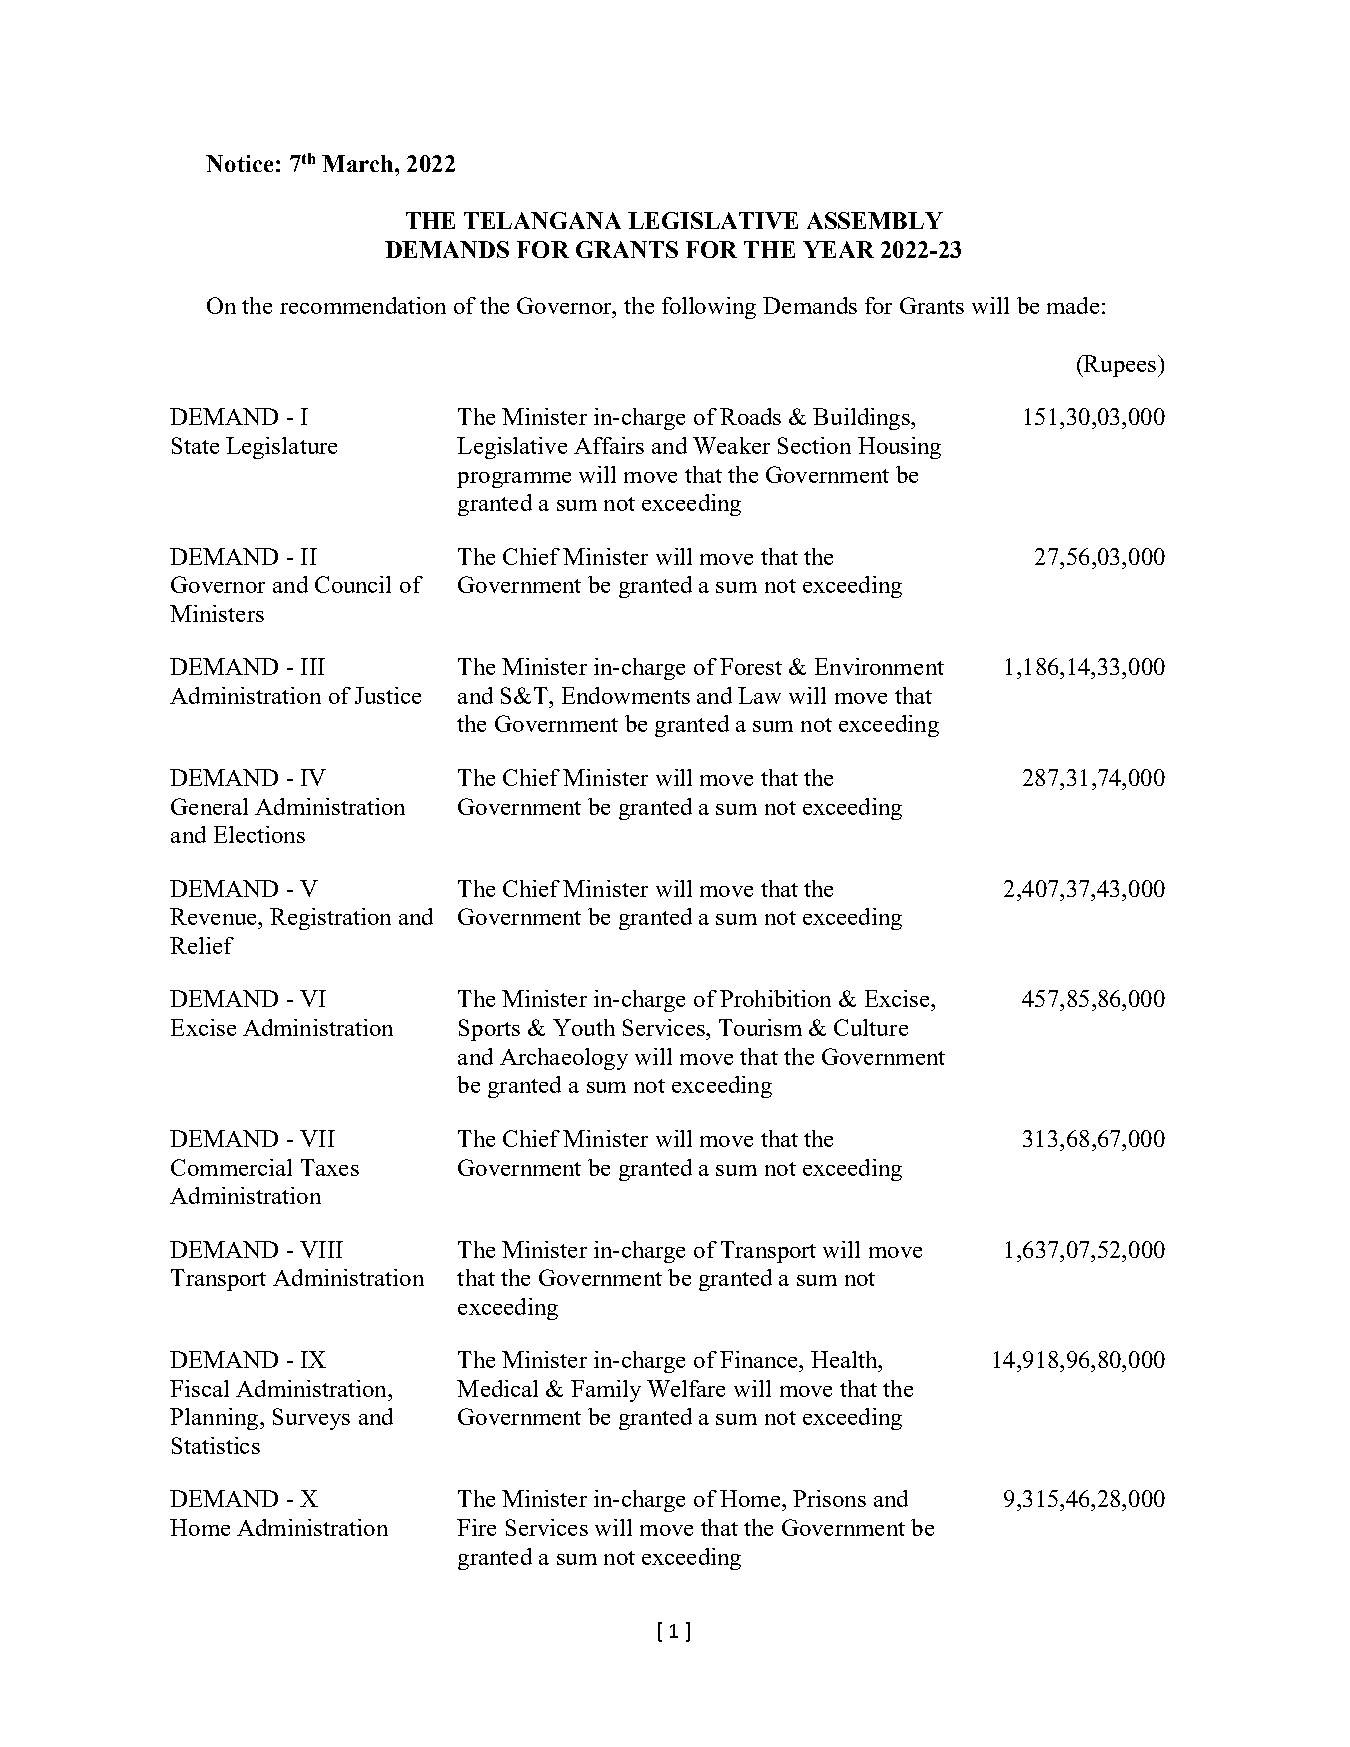 The width and height of the page is (1350, 1747). Describe the element at coordinates (626, 695) in the page. I see `Endowments` at that location.
